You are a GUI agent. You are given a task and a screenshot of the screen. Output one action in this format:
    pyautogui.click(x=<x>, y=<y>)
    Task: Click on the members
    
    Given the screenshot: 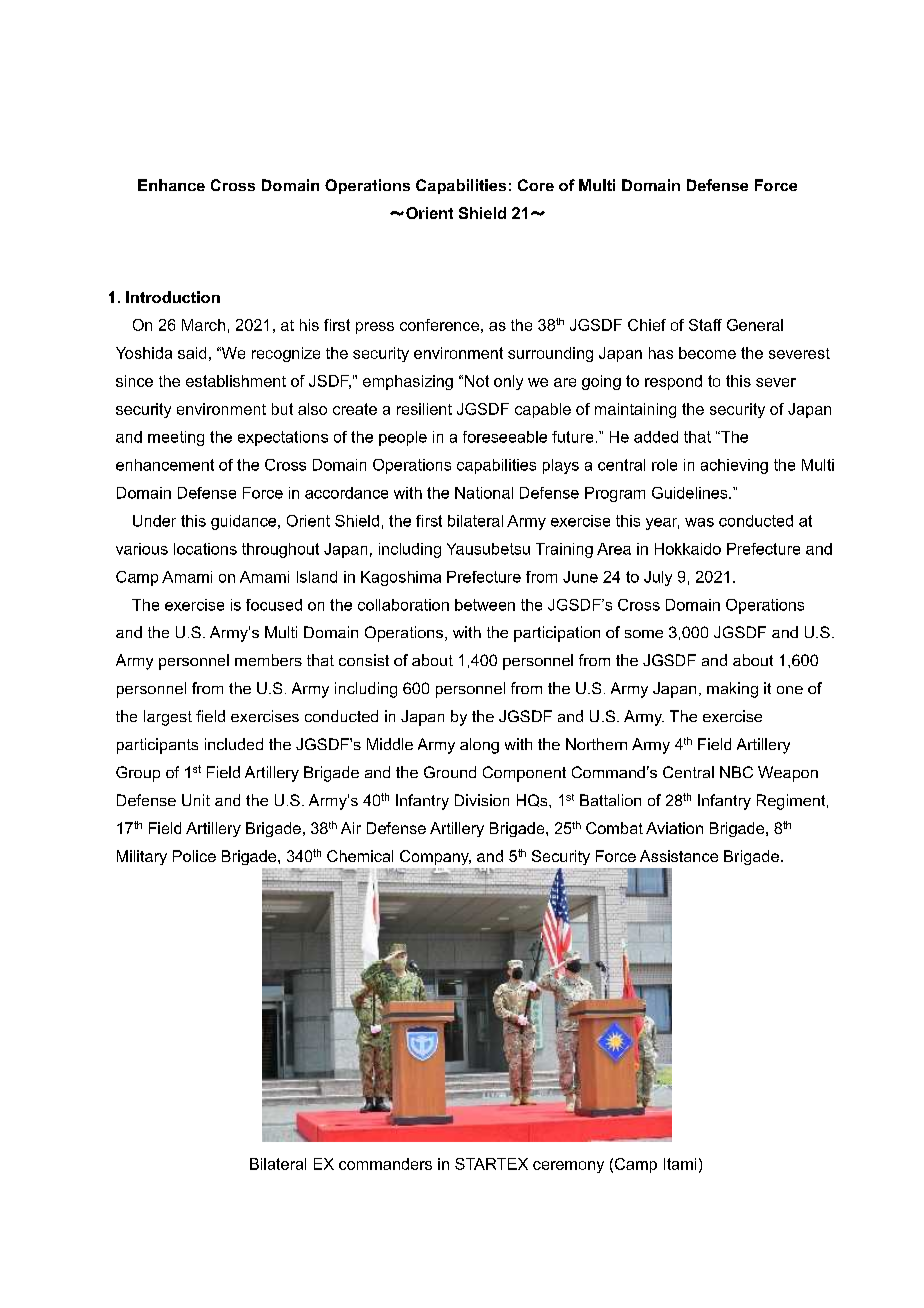 What is the action you would take?
    pyautogui.click(x=268, y=660)
